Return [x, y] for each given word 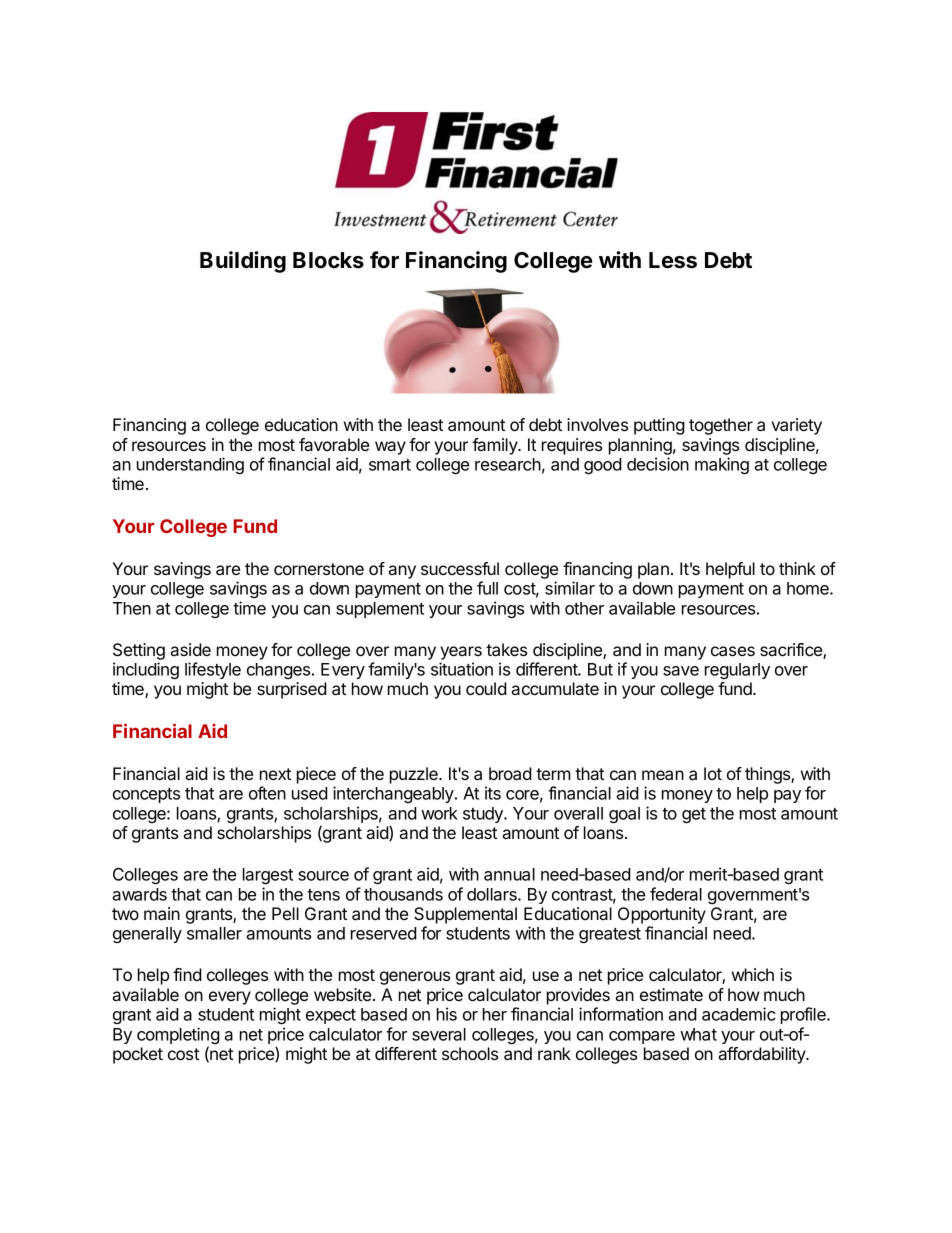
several [439, 1034]
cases [733, 651]
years [461, 653]
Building [243, 262]
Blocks [328, 260]
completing [178, 1037]
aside [191, 649]
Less [673, 260]
